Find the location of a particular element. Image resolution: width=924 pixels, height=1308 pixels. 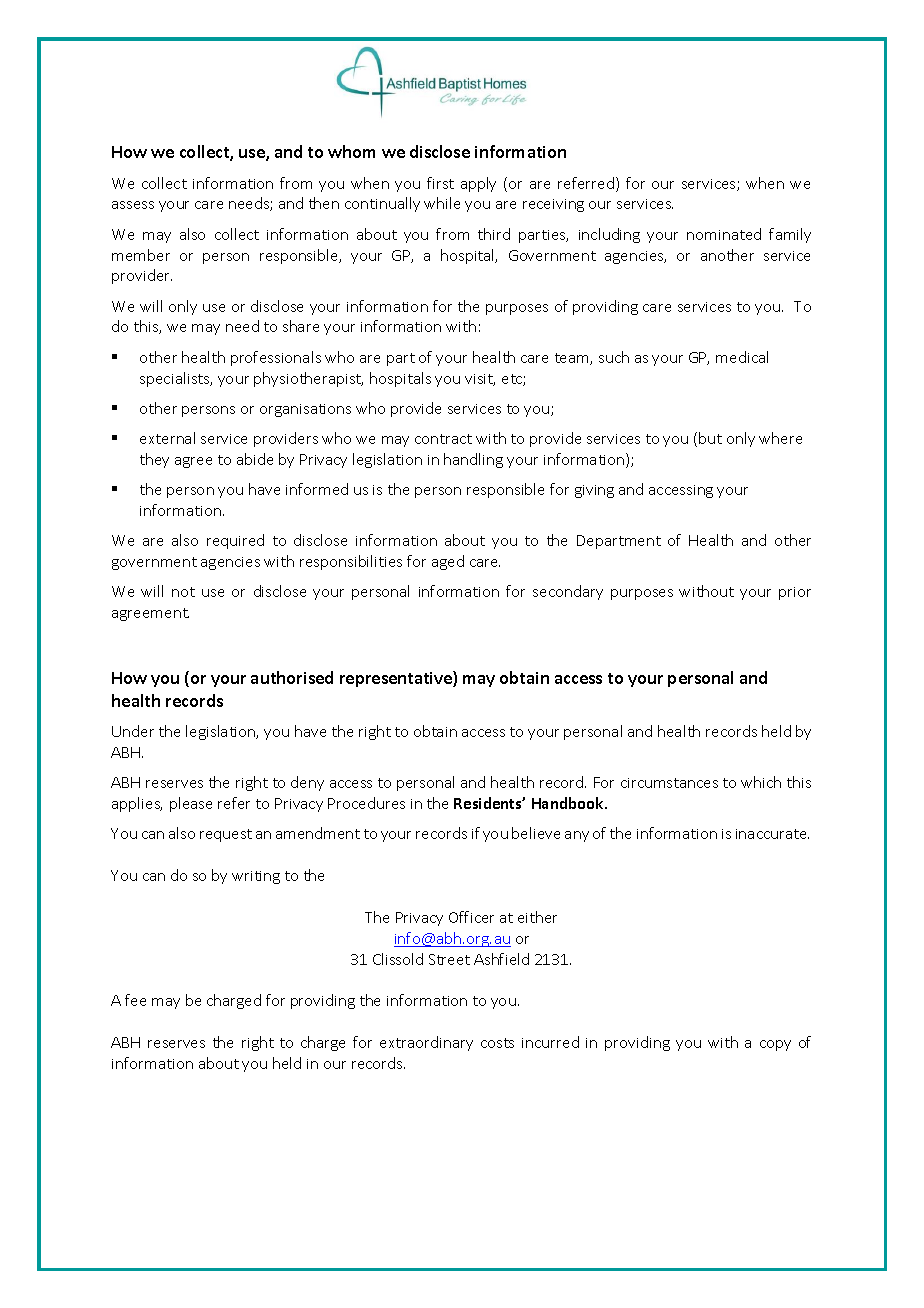

copy is located at coordinates (775, 1045).
